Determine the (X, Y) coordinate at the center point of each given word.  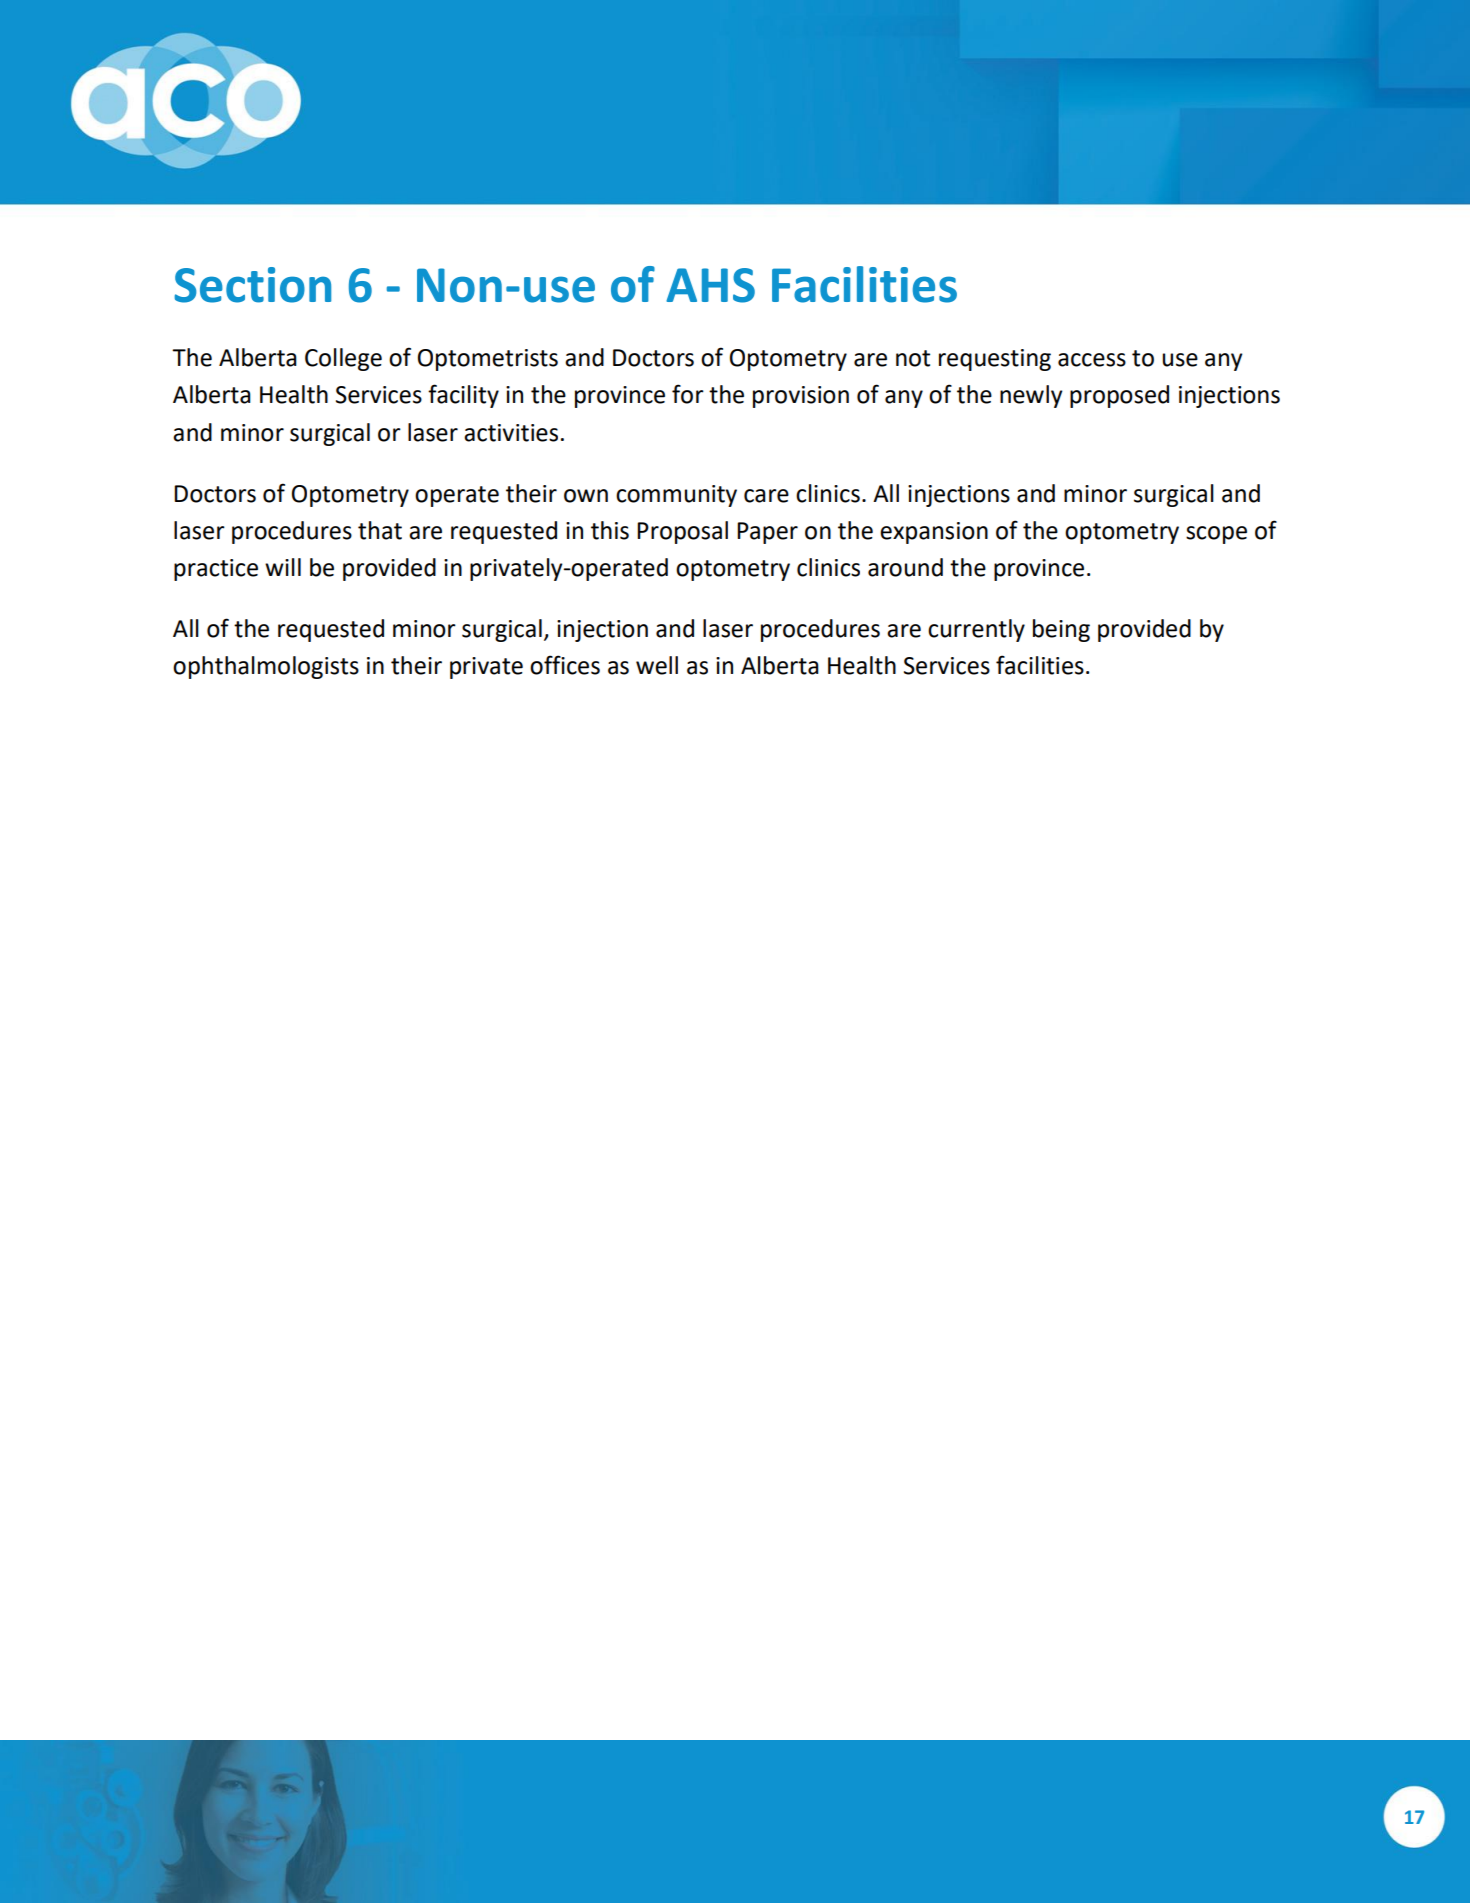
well (657, 665)
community (676, 496)
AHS (710, 285)
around (905, 567)
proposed (1119, 396)
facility (463, 396)
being (1061, 630)
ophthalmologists (266, 667)
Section (252, 285)
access (1092, 360)
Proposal (682, 532)
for (688, 394)
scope (1216, 535)
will (283, 567)
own (586, 496)
